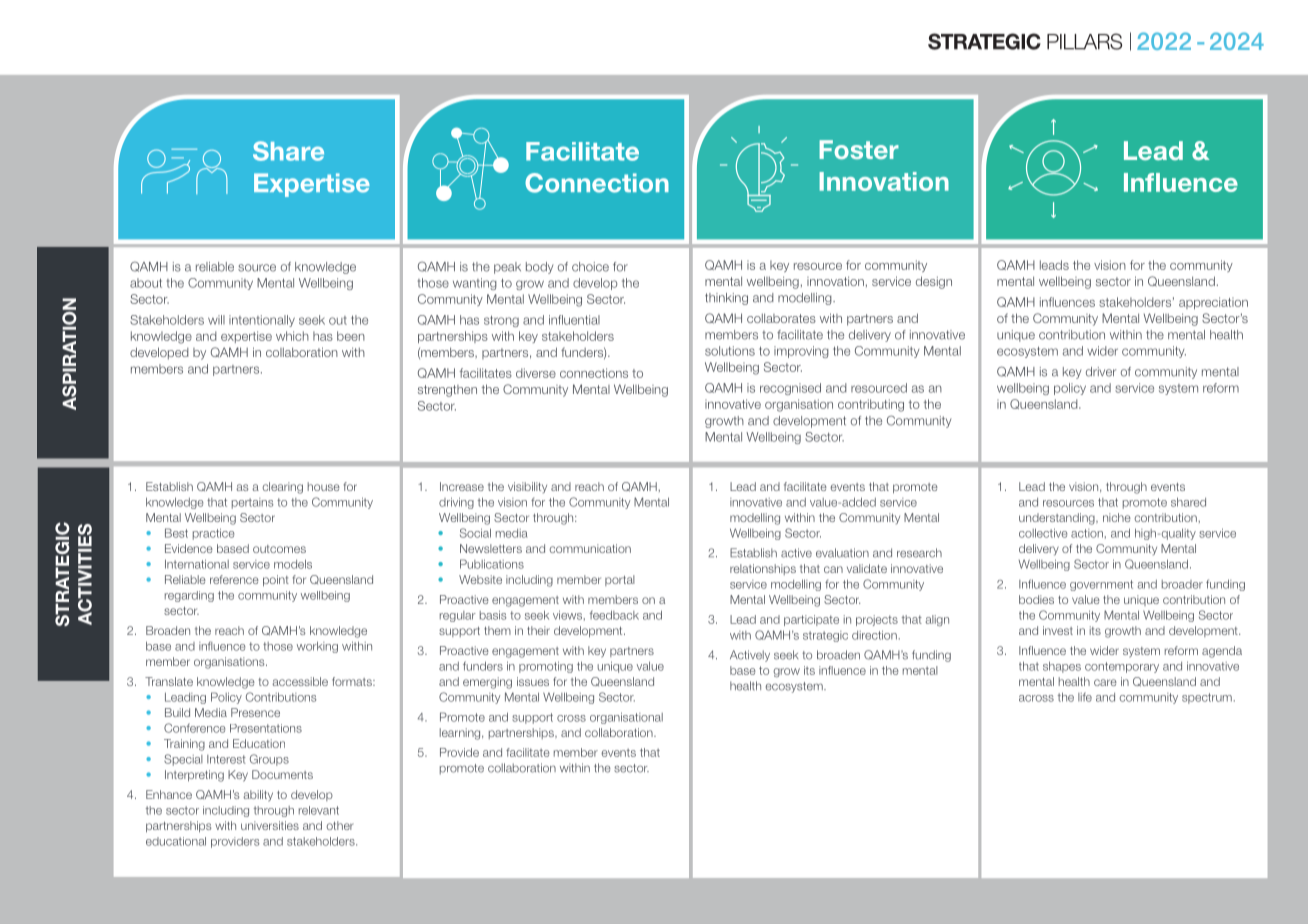 The height and width of the screenshot is (924, 1308). What do you see at coordinates (317, 647) in the screenshot?
I see `working` at bounding box center [317, 647].
